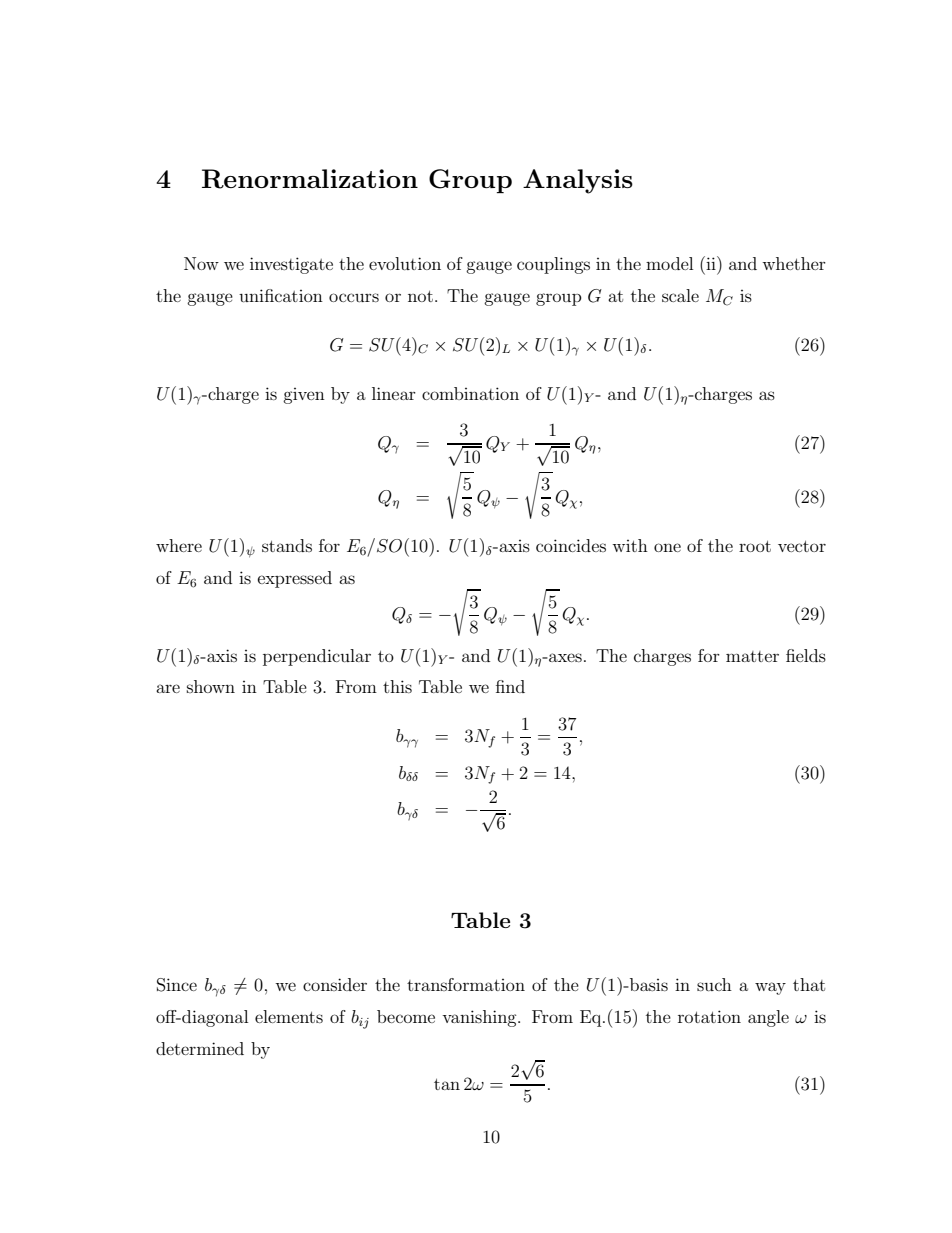 This page has height=1233, width=952. I want to click on vanishing, so click(480, 1018).
